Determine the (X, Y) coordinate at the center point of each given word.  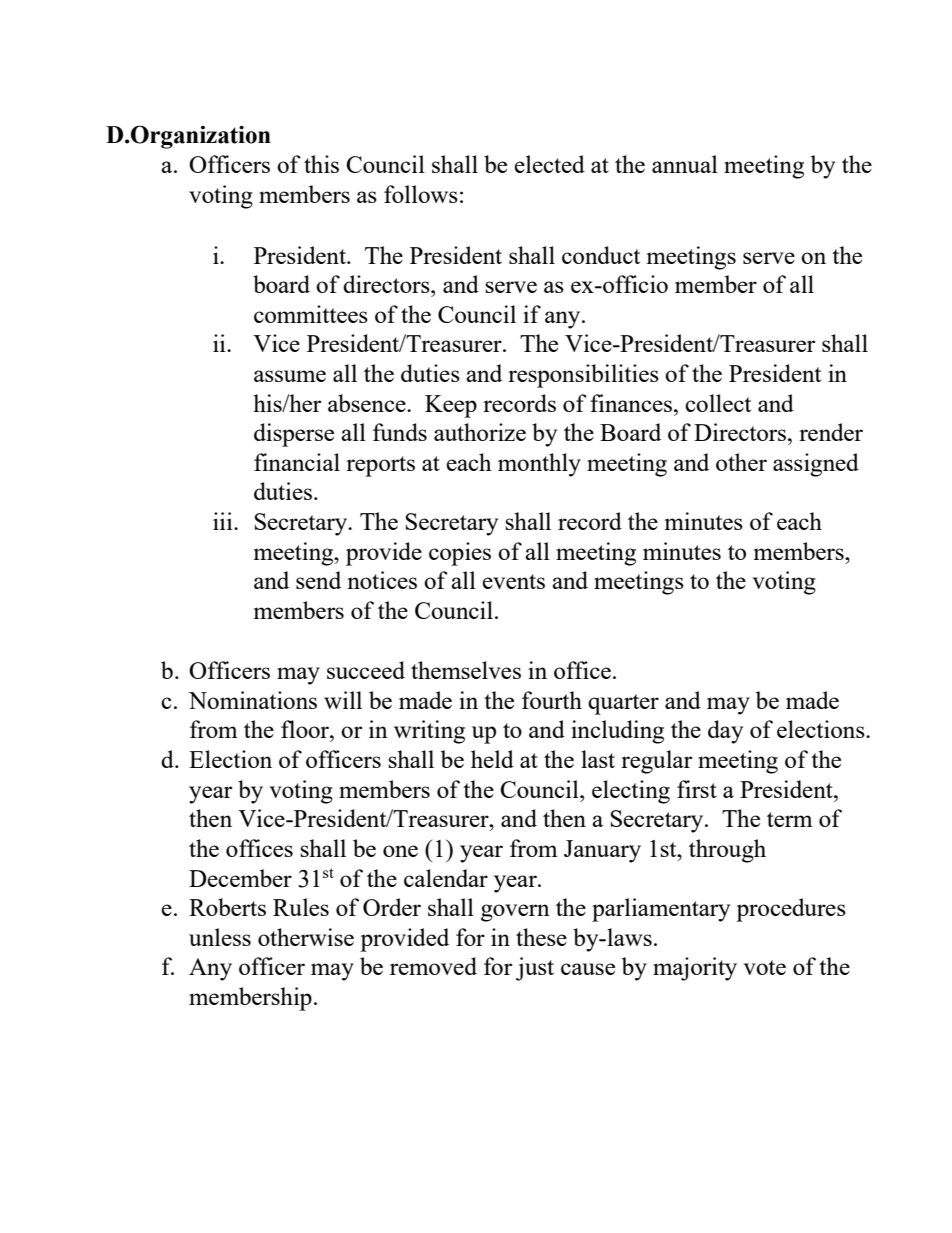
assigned (816, 465)
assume (290, 376)
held (492, 759)
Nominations (252, 700)
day (725, 732)
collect (718, 403)
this (321, 164)
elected (549, 164)
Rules (301, 907)
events (513, 581)
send (318, 580)
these (541, 937)
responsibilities (583, 376)
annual (685, 164)
